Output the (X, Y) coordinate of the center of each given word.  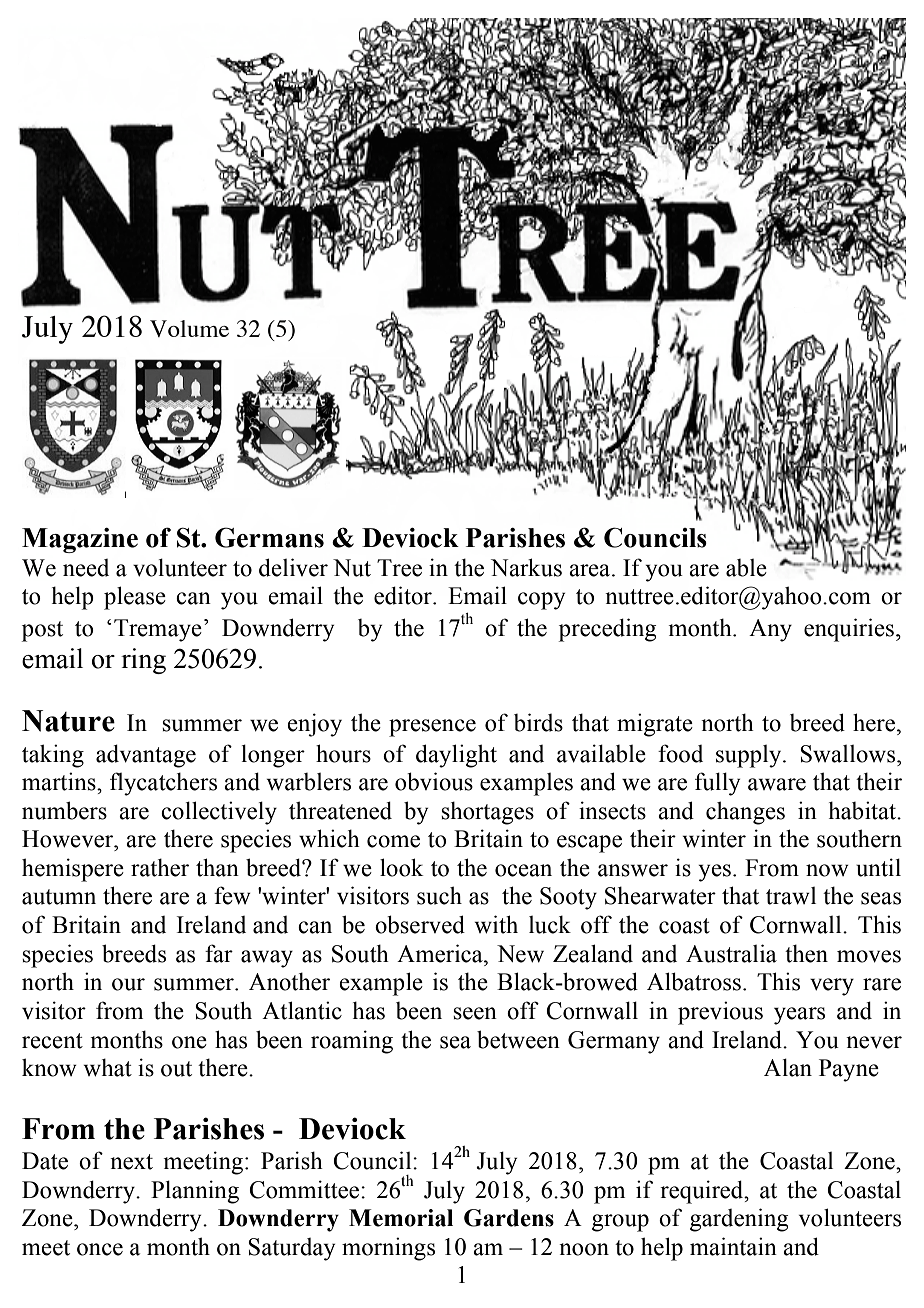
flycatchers (163, 784)
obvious (434, 781)
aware (777, 784)
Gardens (509, 1218)
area (591, 570)
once (100, 1249)
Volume (189, 328)
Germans (269, 537)
